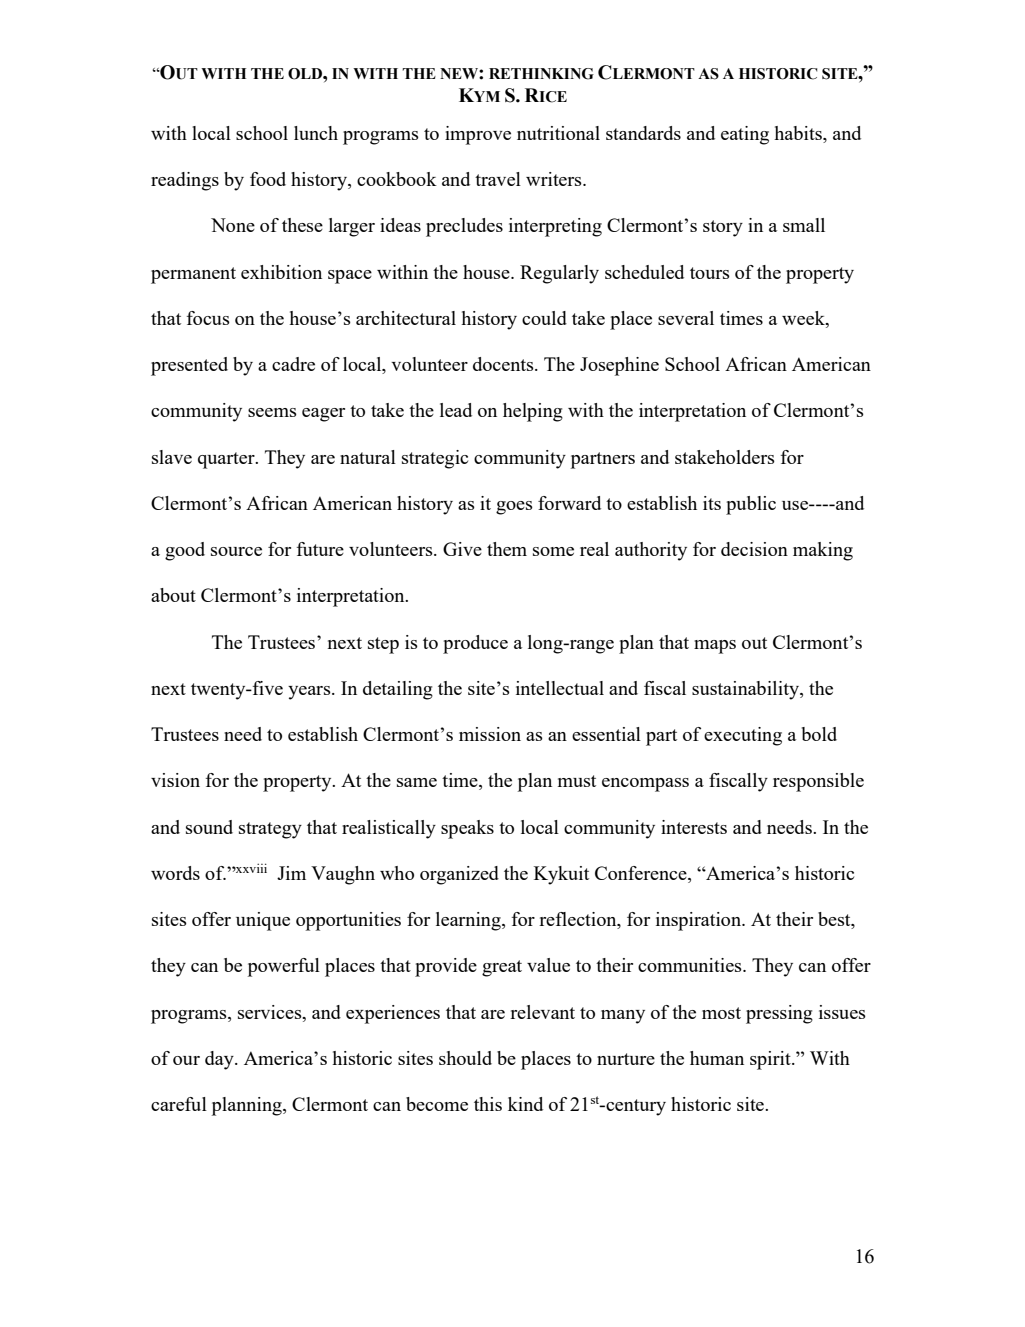 This image has height=1327, width=1025. Describe the element at coordinates (754, 549) in the image. I see `decision` at that location.
